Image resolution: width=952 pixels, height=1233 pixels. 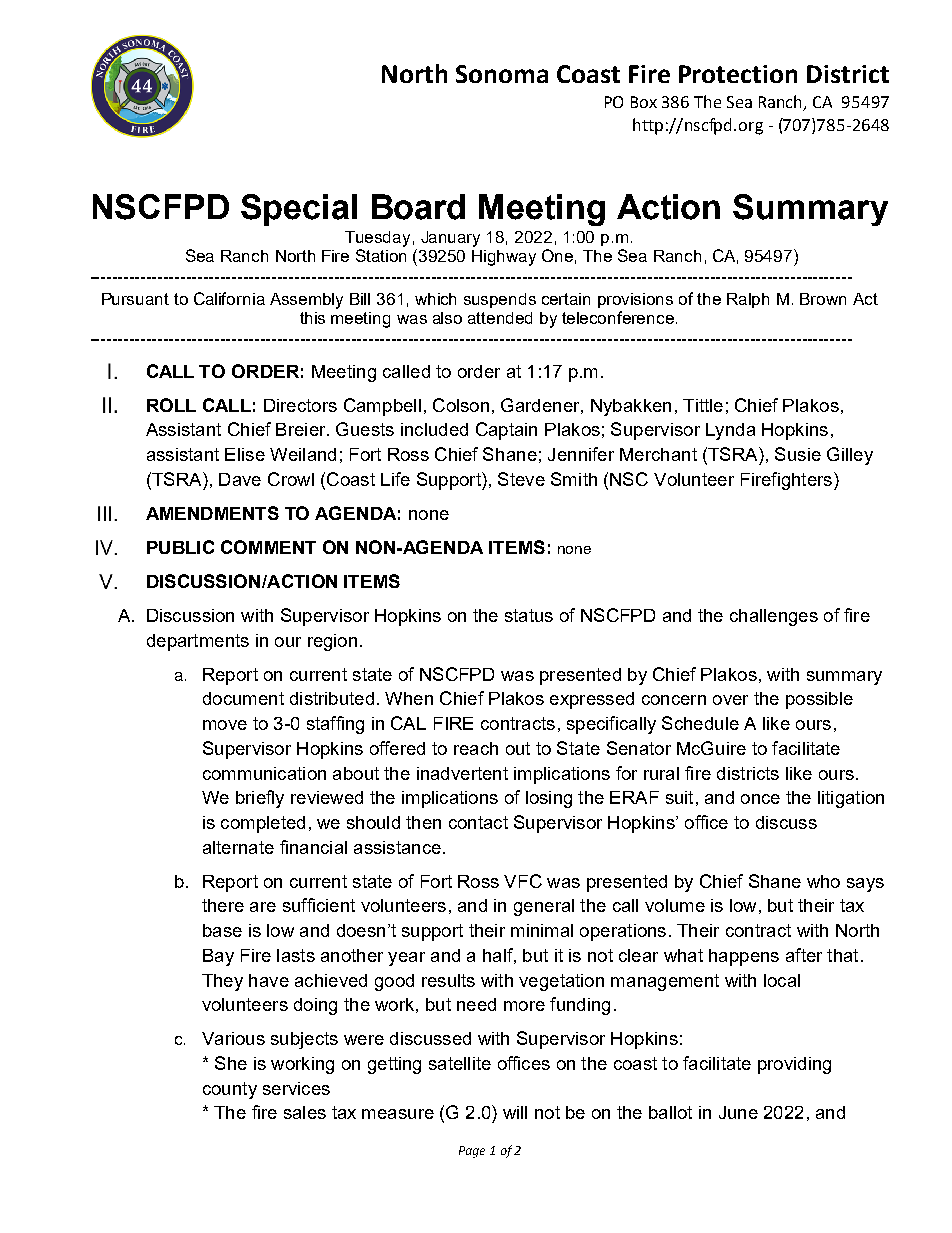 What do you see at coordinates (502, 74) in the screenshot?
I see `Sonoma` at bounding box center [502, 74].
